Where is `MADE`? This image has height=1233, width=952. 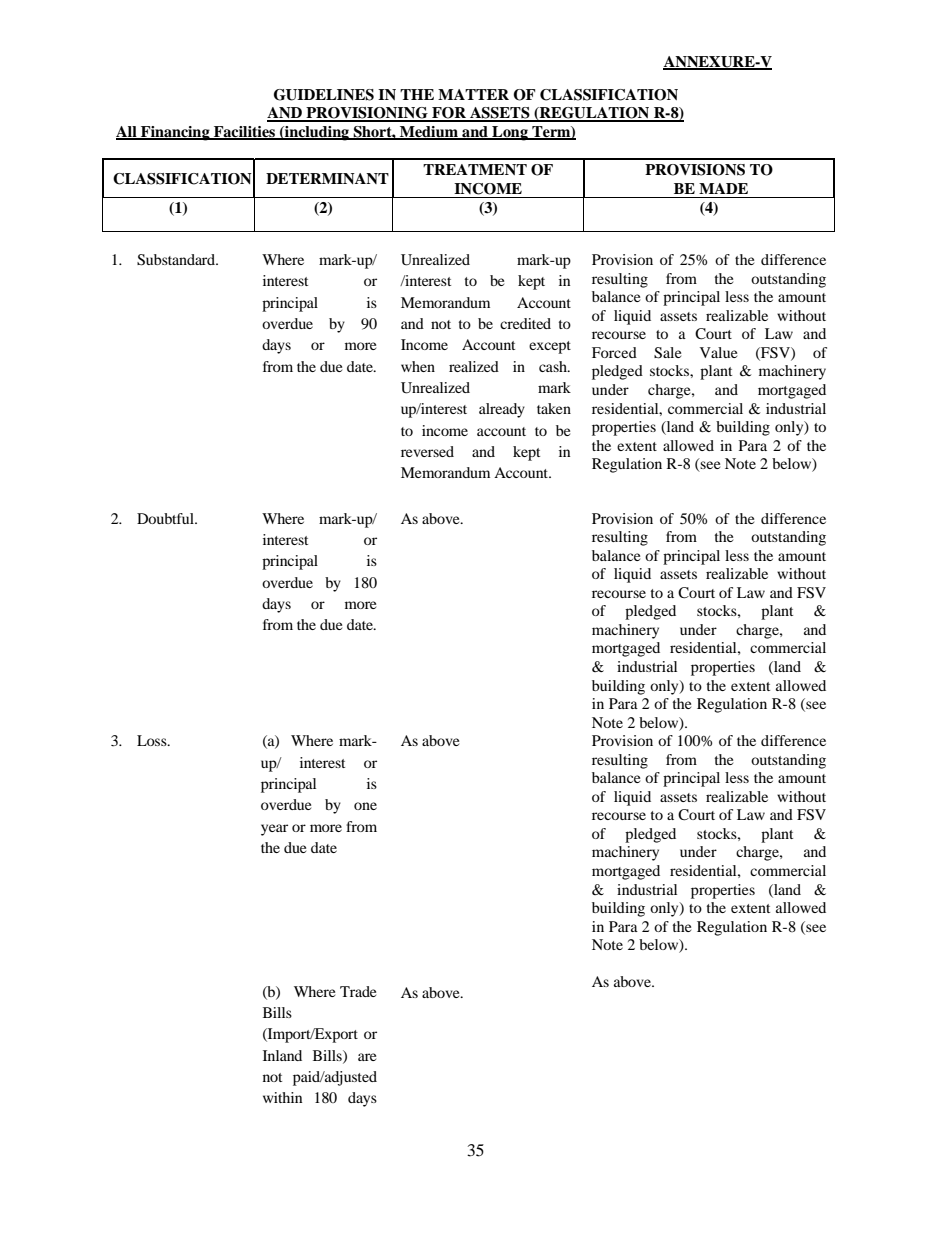 MADE is located at coordinates (723, 188).
